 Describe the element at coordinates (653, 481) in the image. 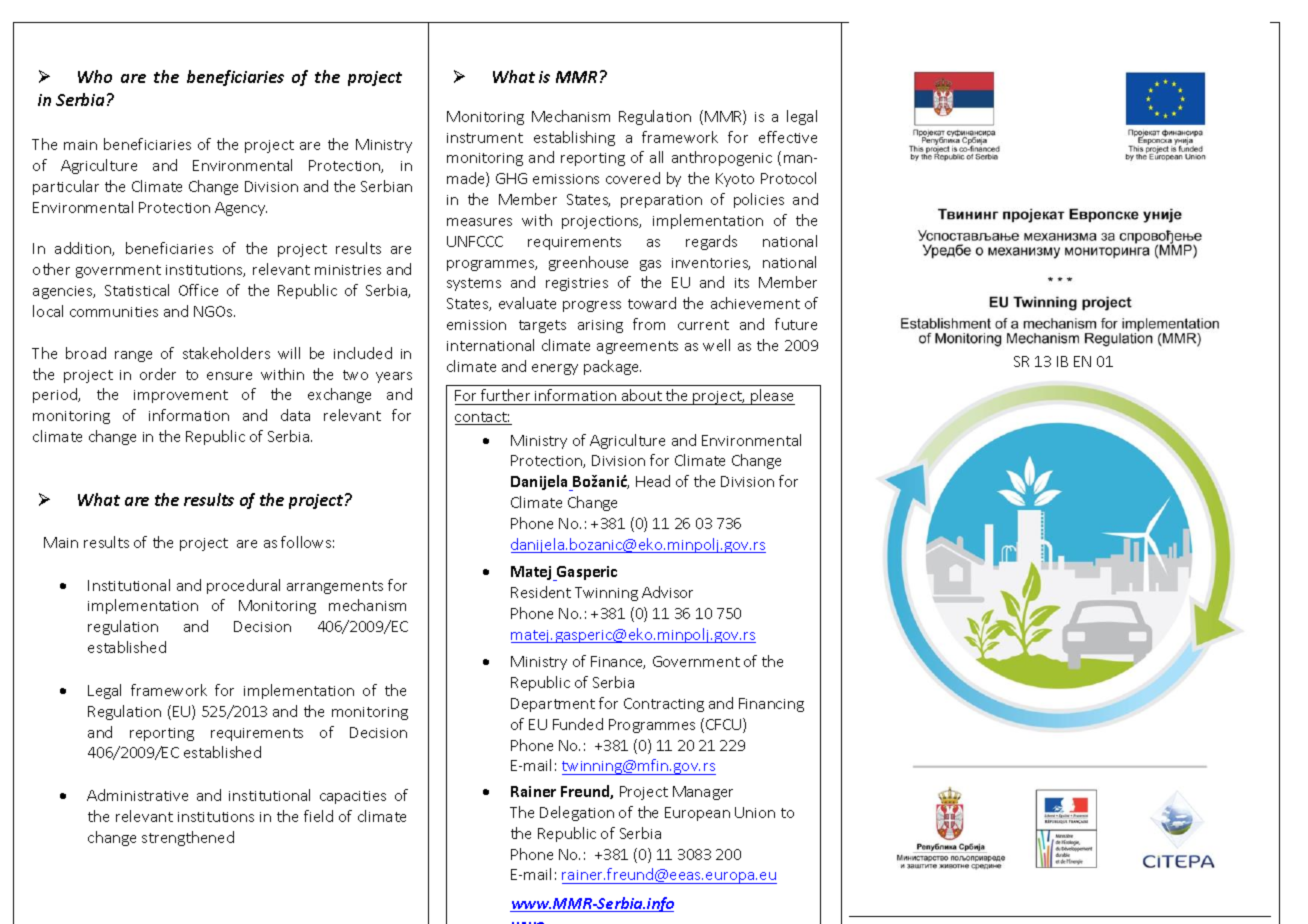

I see `Head` at that location.
